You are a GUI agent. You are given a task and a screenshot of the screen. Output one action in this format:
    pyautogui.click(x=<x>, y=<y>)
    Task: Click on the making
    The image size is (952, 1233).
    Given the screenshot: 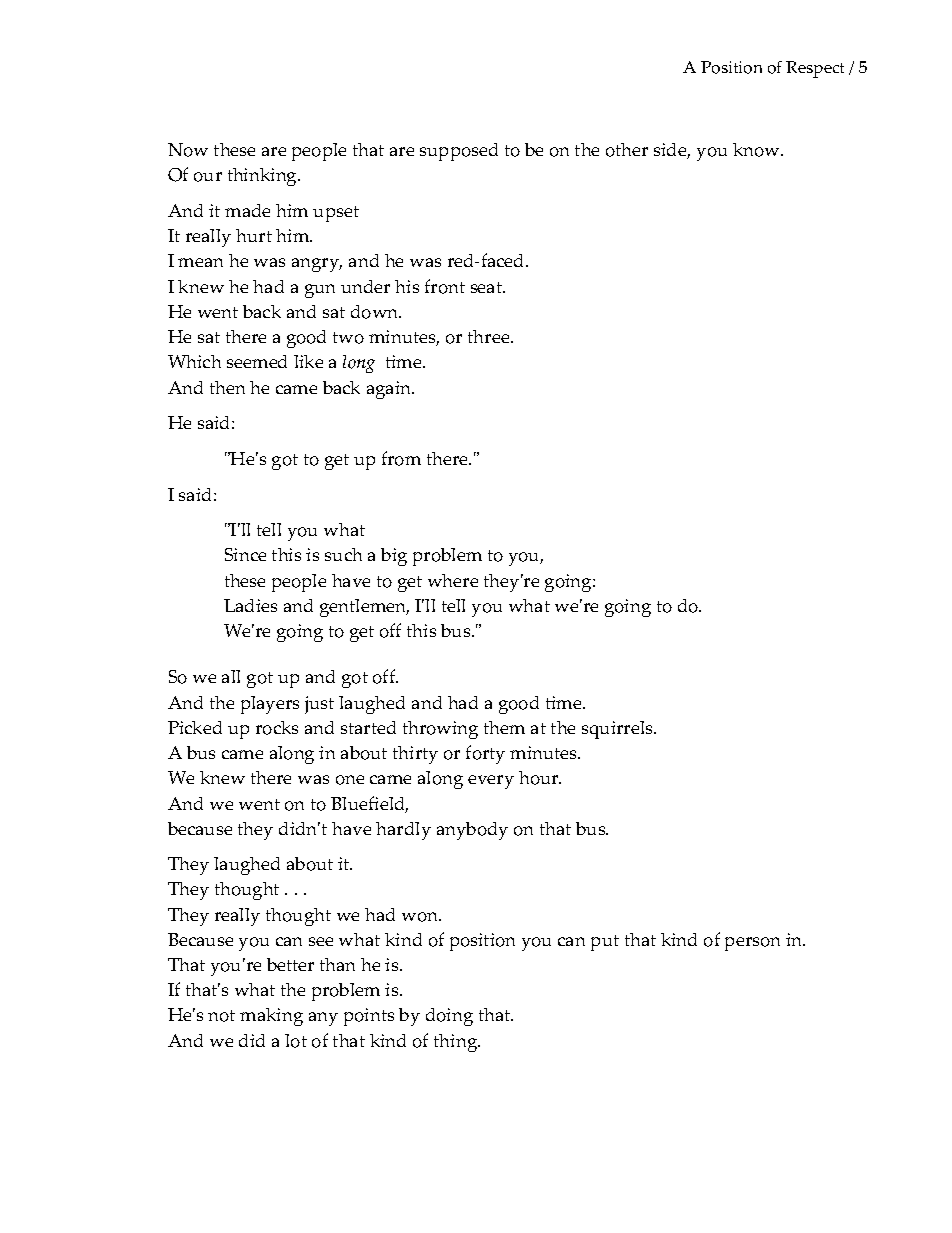 What is the action you would take?
    pyautogui.click(x=271, y=1017)
